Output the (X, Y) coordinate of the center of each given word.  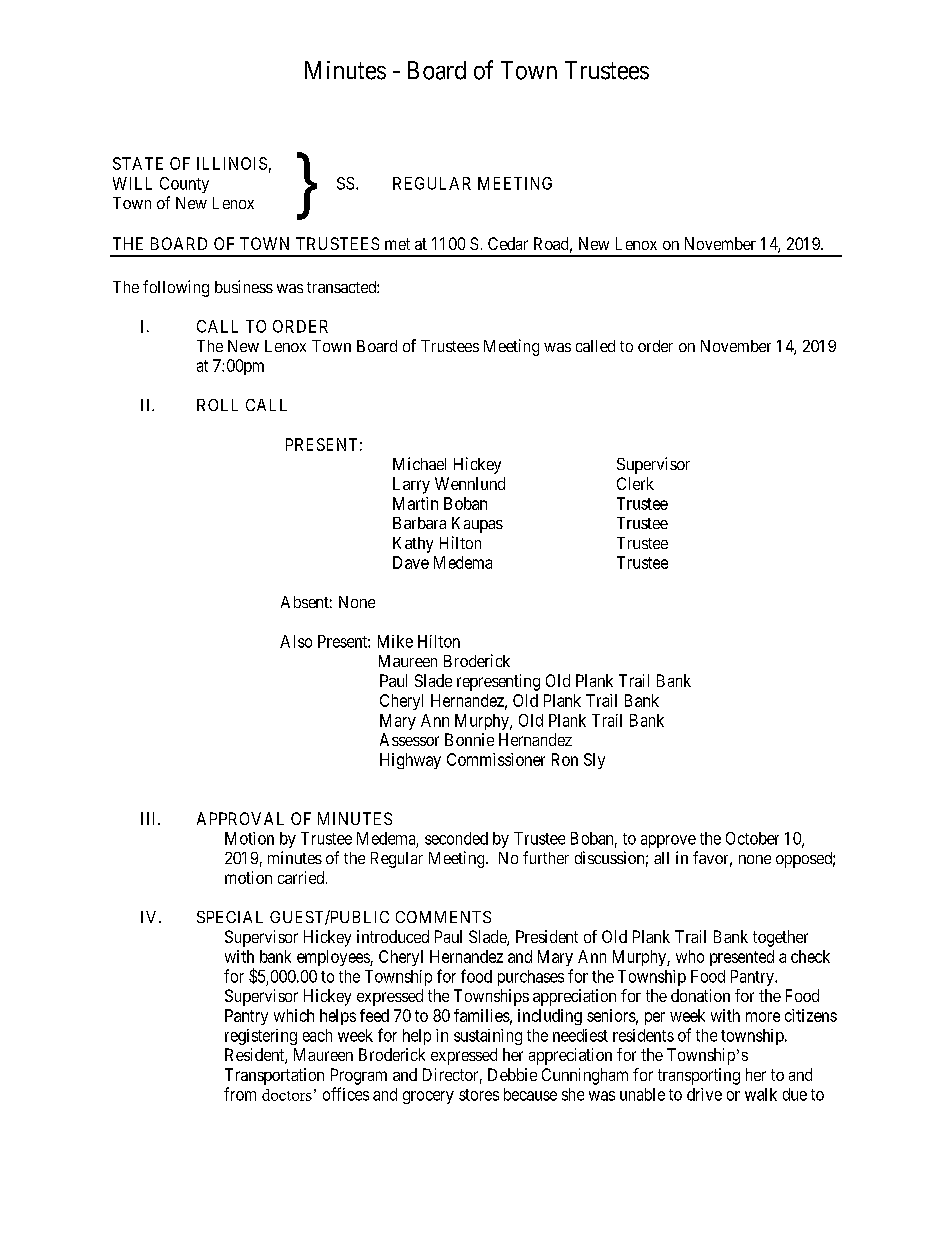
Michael (419, 463)
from (240, 1094)
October (752, 838)
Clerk (635, 483)
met (397, 244)
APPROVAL (240, 818)
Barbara (419, 523)
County (184, 185)
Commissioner (496, 759)
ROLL (217, 405)
